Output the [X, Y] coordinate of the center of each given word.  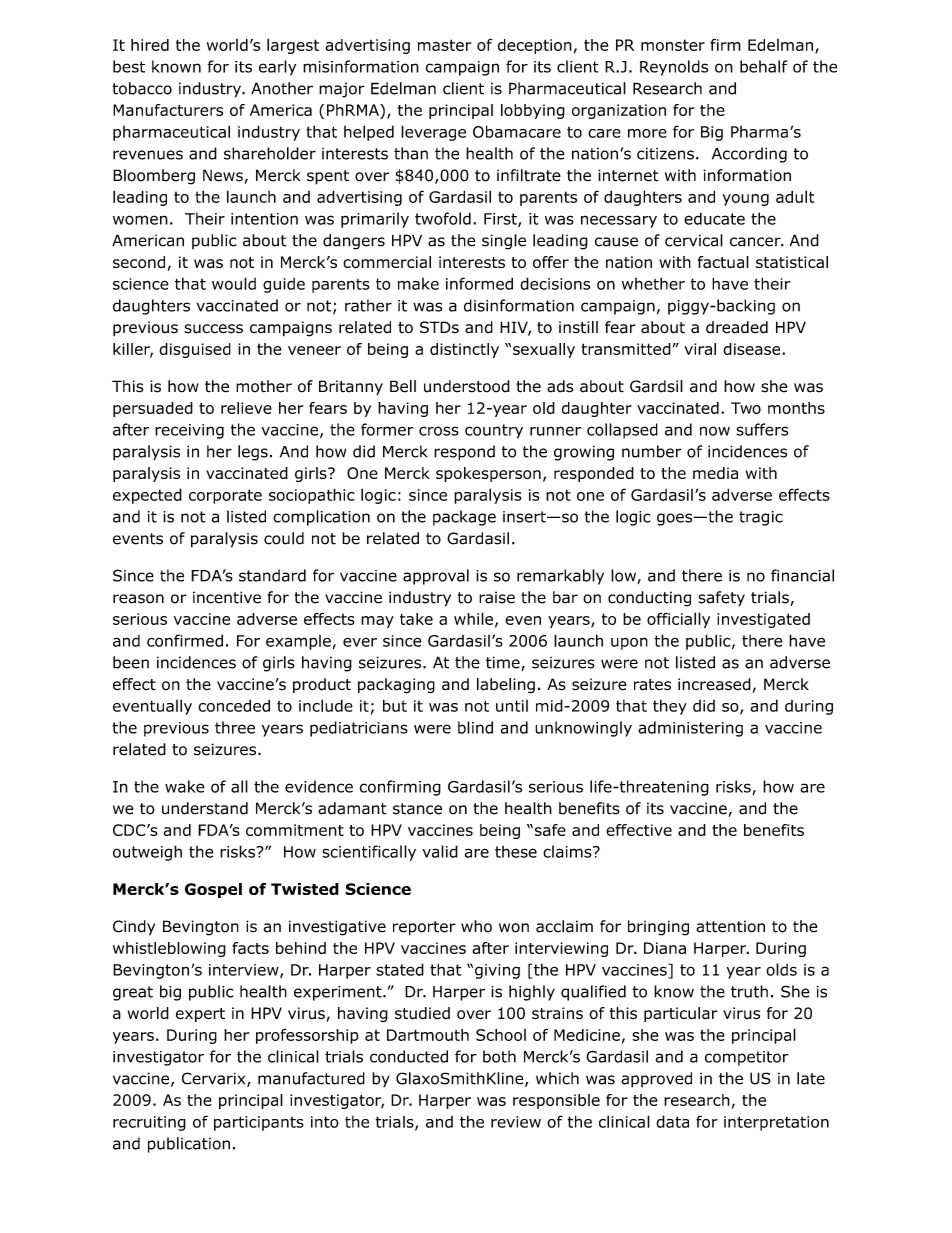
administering [690, 729]
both [499, 1056]
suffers [762, 429]
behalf [764, 66]
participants [259, 1123]
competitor [747, 1058]
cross [439, 431]
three [235, 727]
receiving [189, 431]
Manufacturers [168, 110]
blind [475, 727]
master [444, 45]
